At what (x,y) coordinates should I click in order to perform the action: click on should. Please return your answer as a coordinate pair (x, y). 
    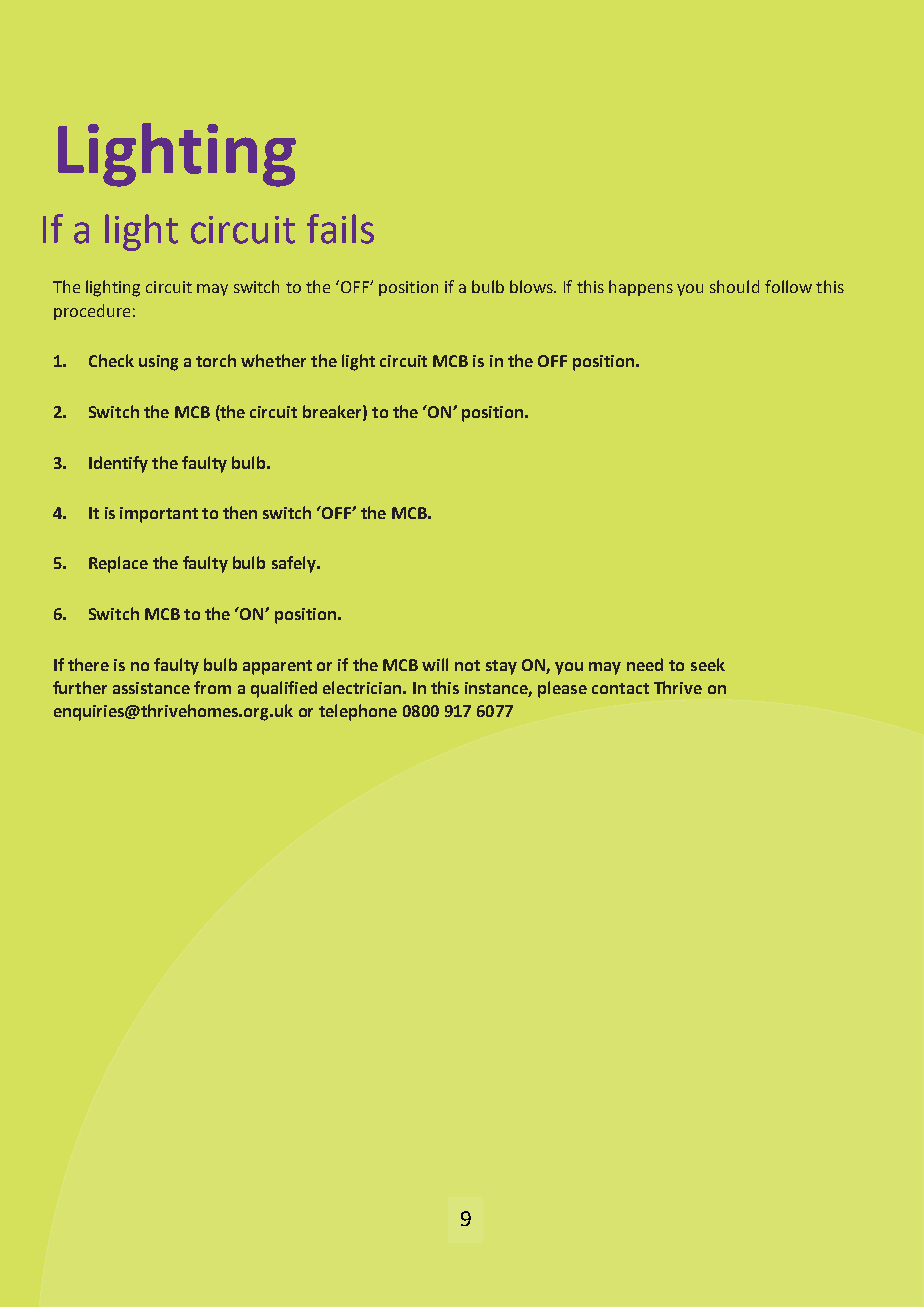
    Looking at the image, I should click on (734, 286).
